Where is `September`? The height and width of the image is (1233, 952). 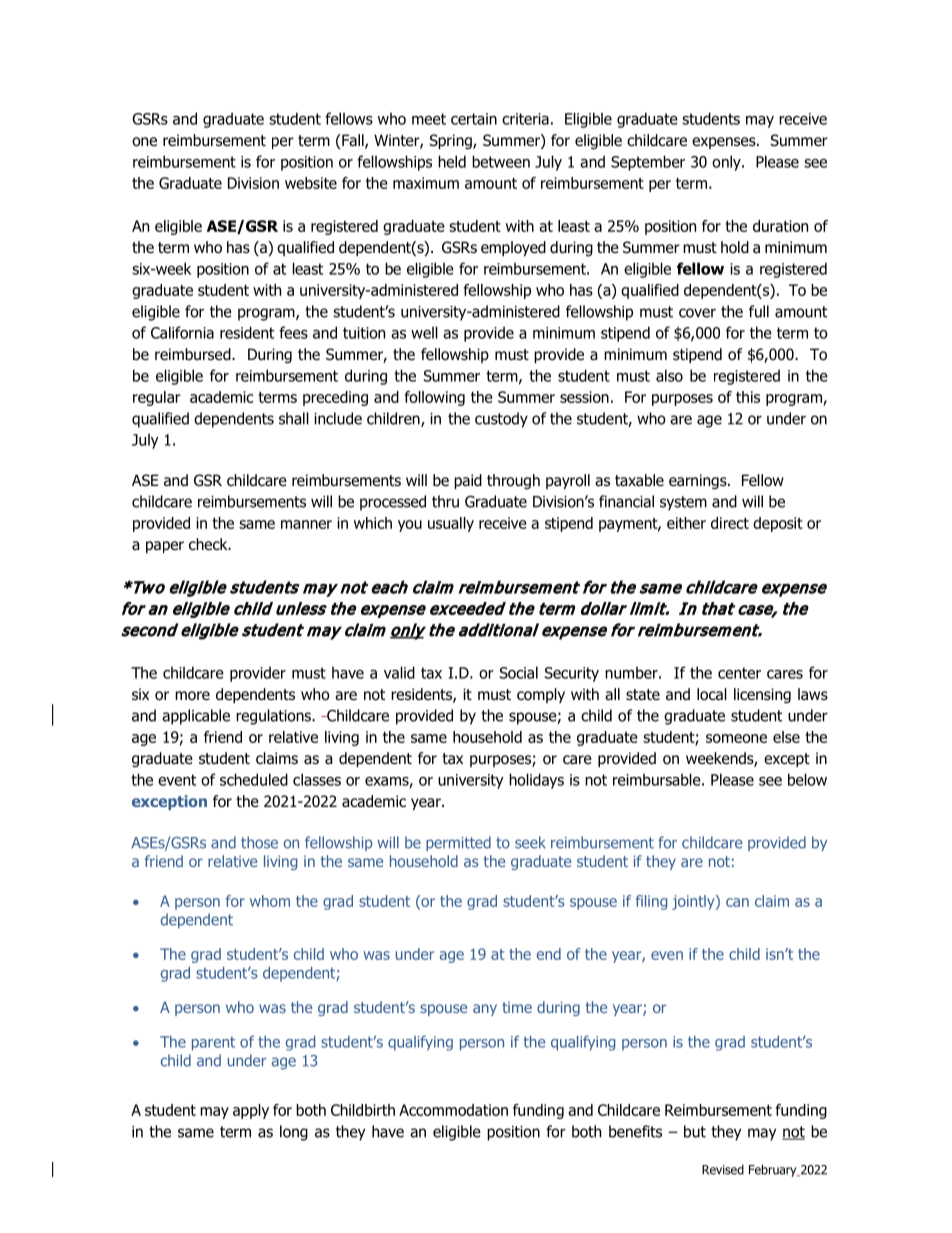
September is located at coordinates (648, 163).
